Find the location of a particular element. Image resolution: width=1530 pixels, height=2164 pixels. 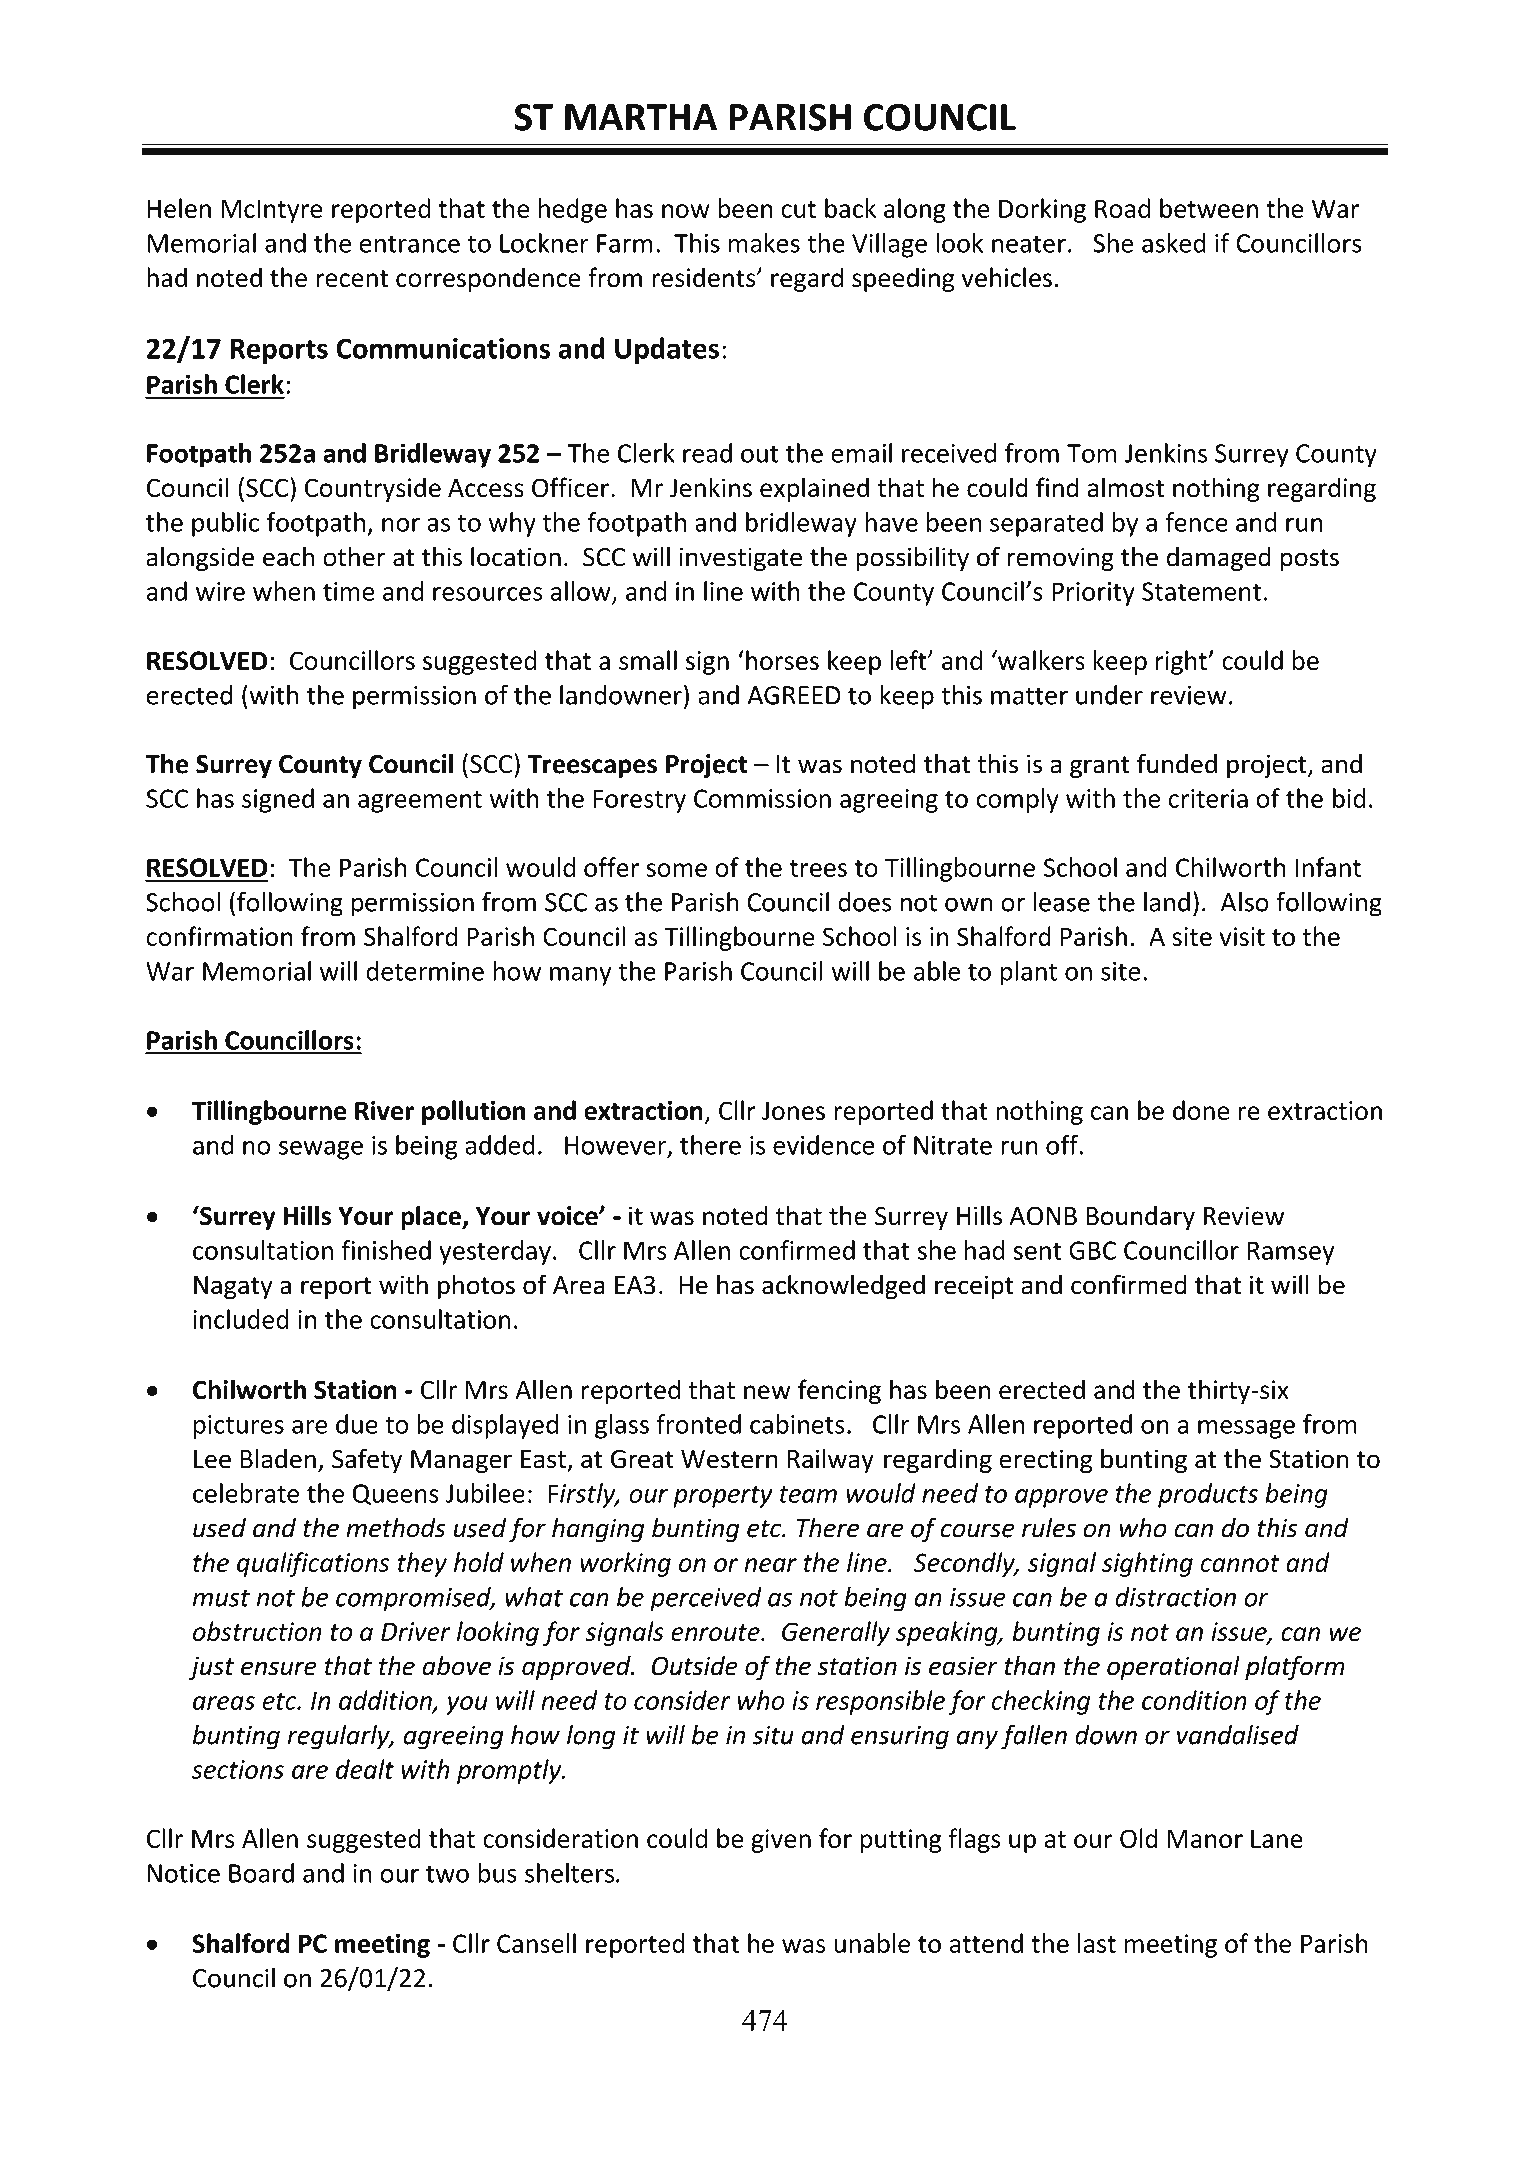

Jones is located at coordinates (793, 1110).
